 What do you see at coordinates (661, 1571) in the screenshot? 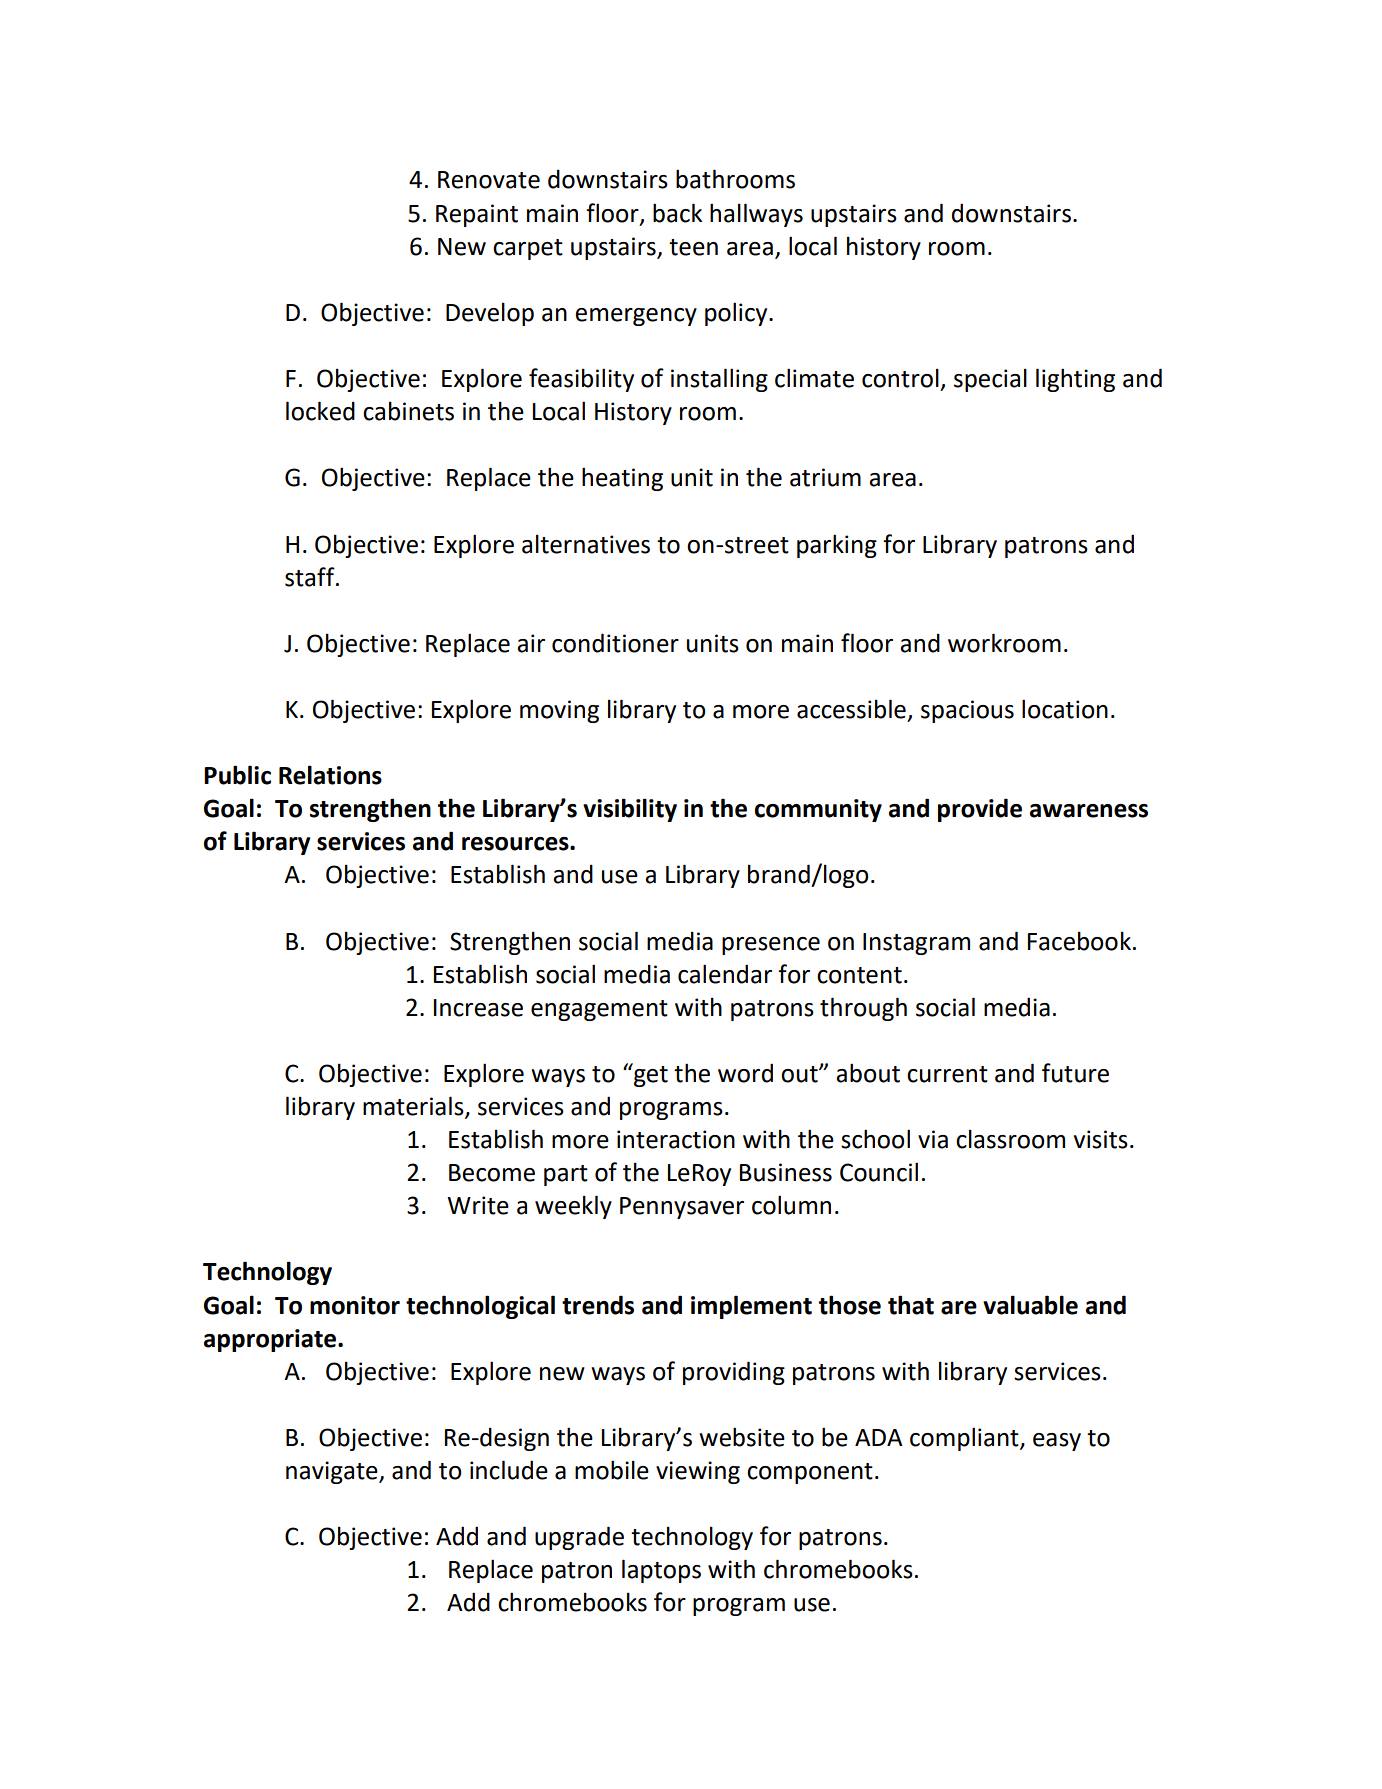
I see `laptops` at bounding box center [661, 1571].
